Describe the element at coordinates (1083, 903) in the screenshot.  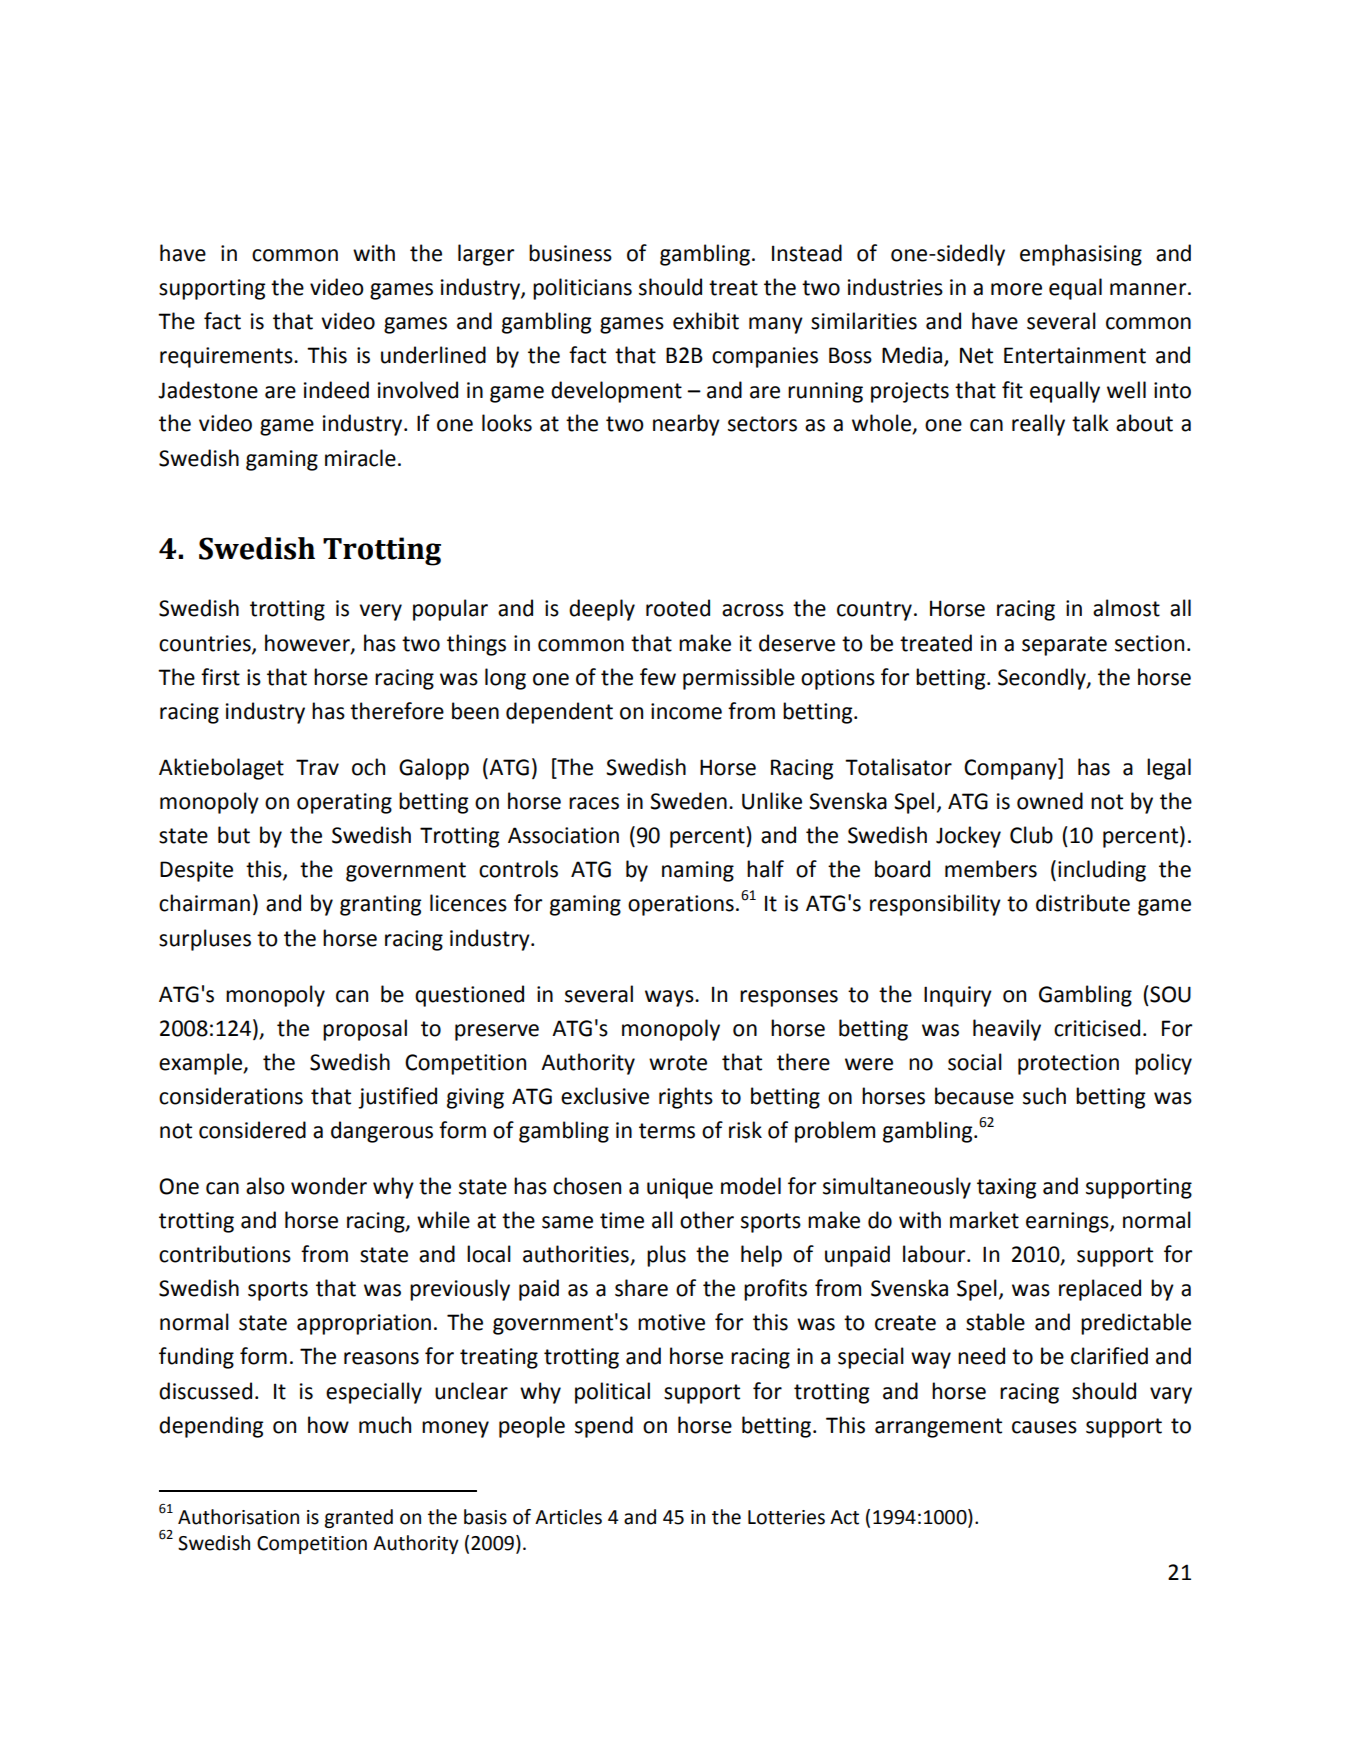
I see `distribute` at that location.
